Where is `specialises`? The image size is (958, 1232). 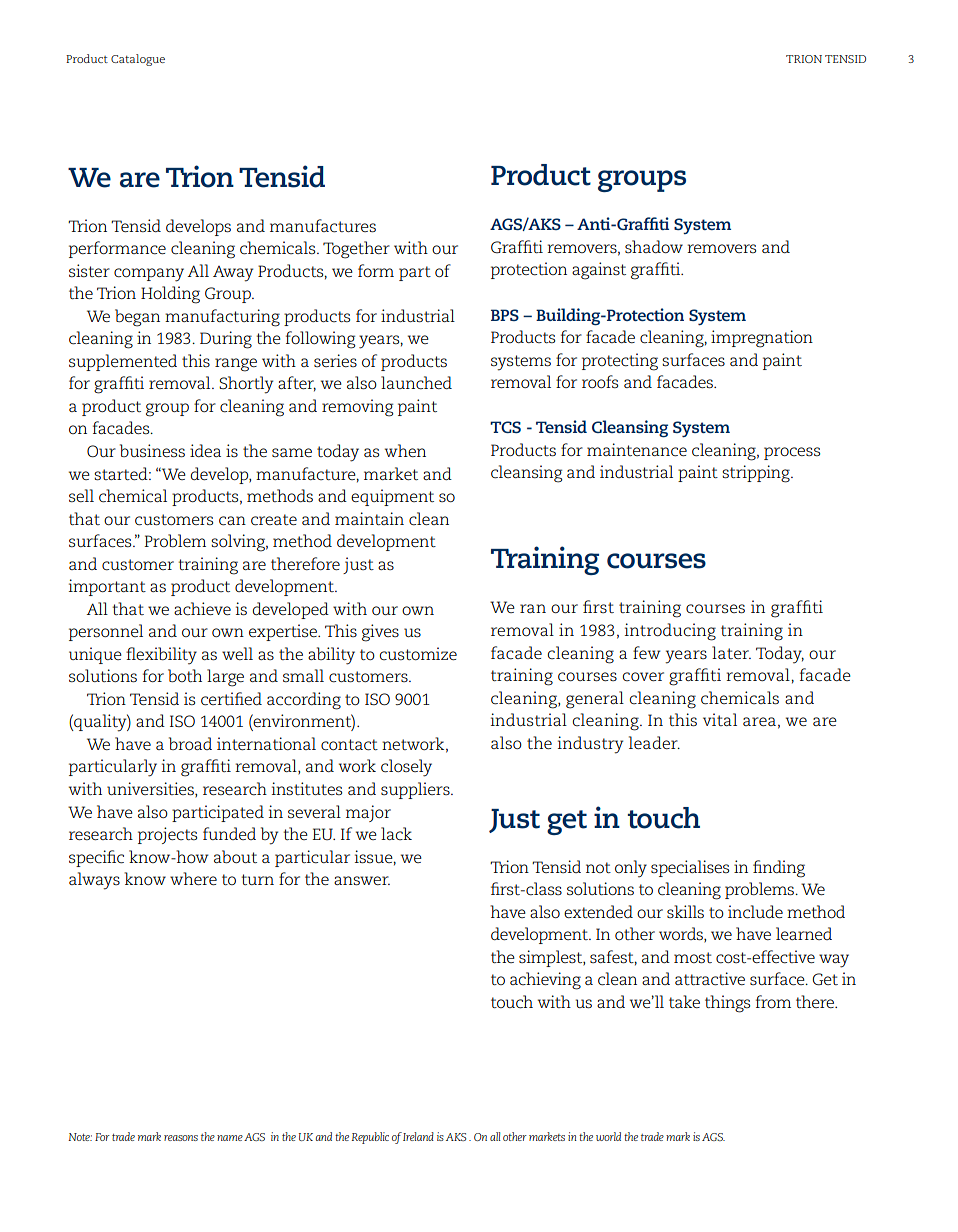 specialises is located at coordinates (690, 868).
